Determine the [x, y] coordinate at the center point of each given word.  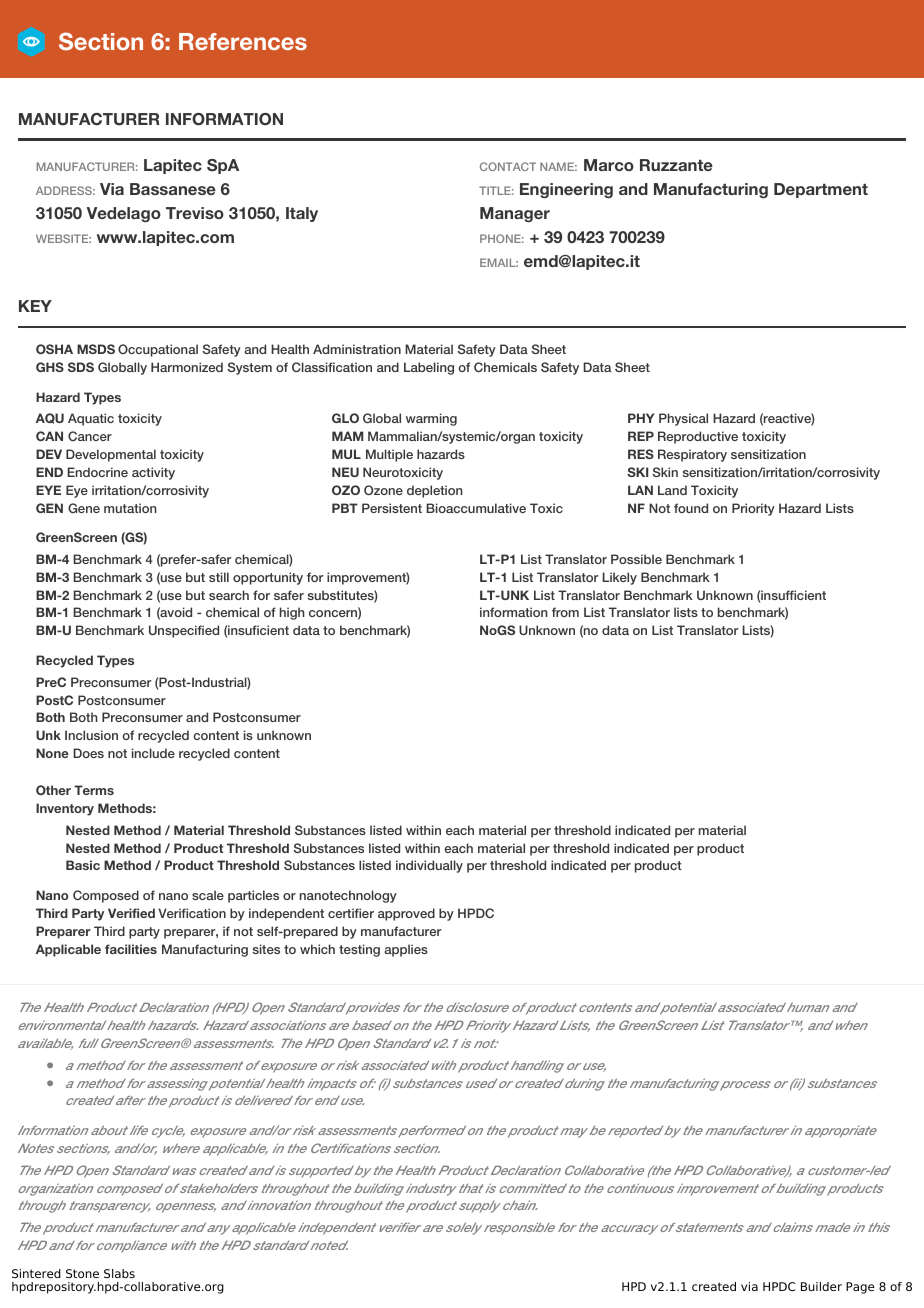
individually [429, 866]
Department [821, 190]
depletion [435, 491]
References [243, 41]
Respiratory [692, 455]
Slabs [119, 1273]
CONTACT [508, 166]
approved [406, 914]
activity [153, 473]
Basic [83, 865]
